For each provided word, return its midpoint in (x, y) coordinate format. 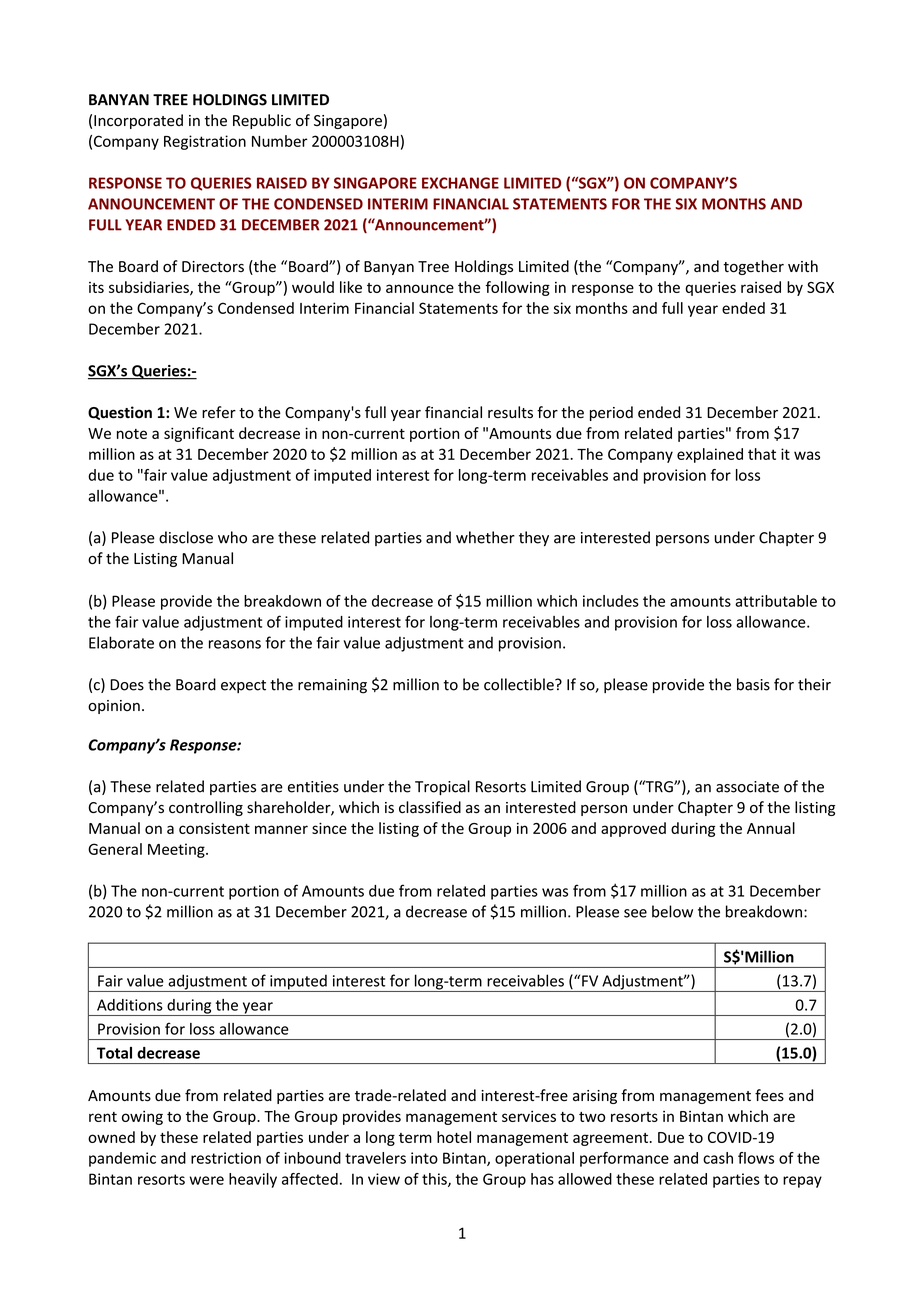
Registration (205, 142)
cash (718, 1158)
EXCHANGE (460, 183)
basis (753, 684)
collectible (520, 684)
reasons (235, 644)
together (753, 267)
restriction (226, 1158)
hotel (454, 1137)
